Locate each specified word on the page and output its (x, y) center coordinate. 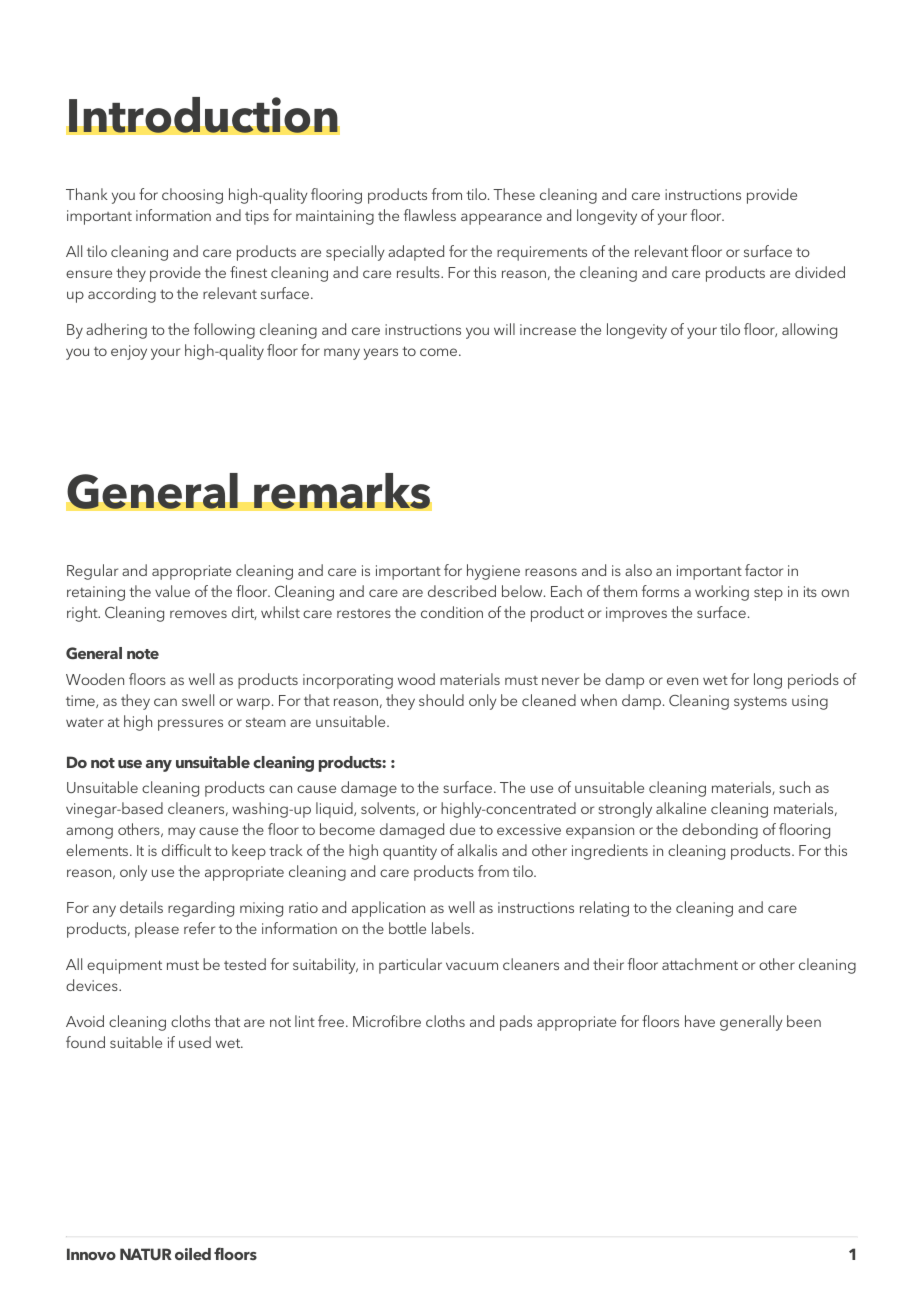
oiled (193, 1254)
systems (760, 703)
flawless (430, 215)
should (441, 700)
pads (516, 1023)
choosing (192, 196)
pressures (190, 725)
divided (820, 272)
